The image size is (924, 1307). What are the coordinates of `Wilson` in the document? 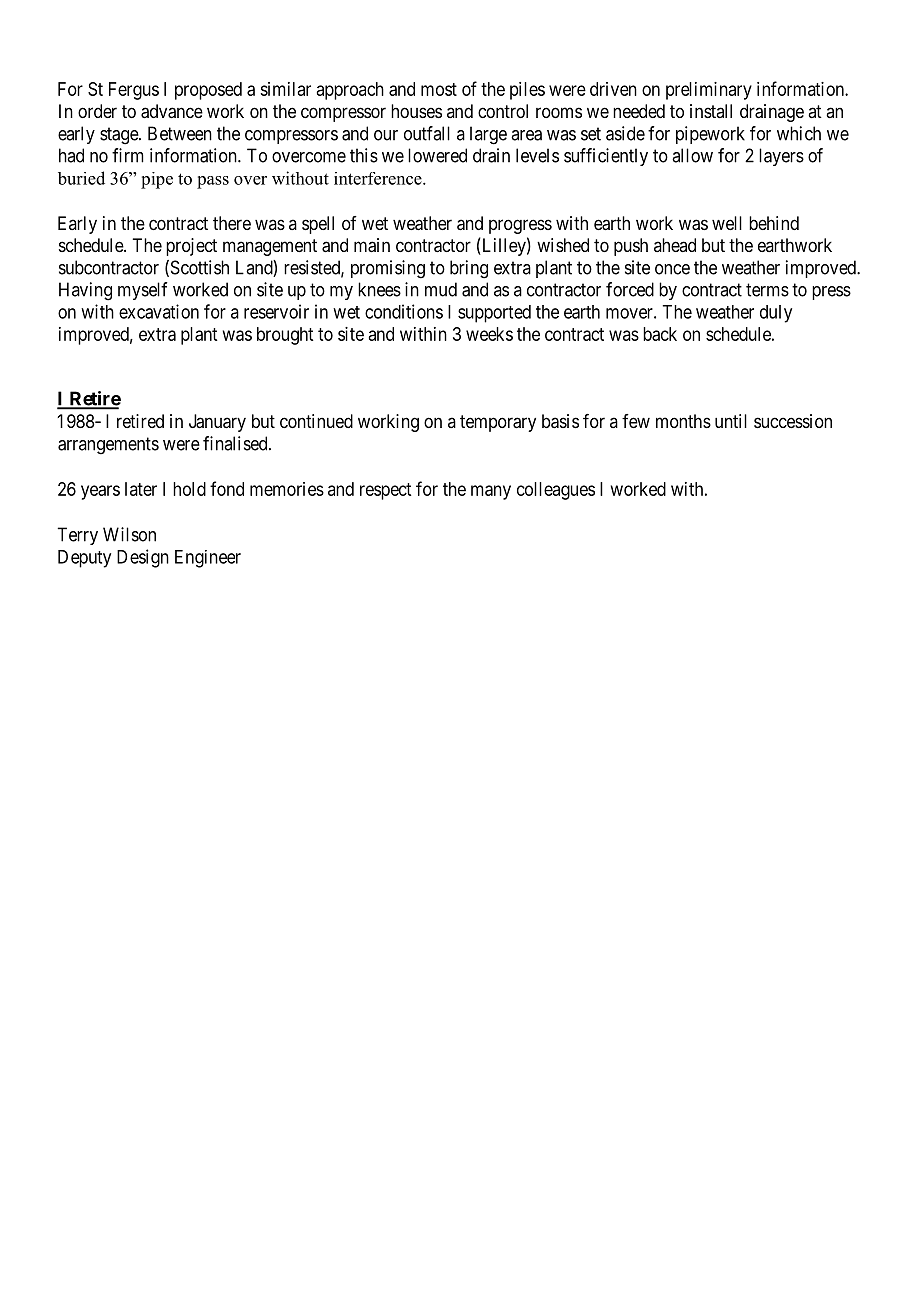 It's located at (129, 534).
